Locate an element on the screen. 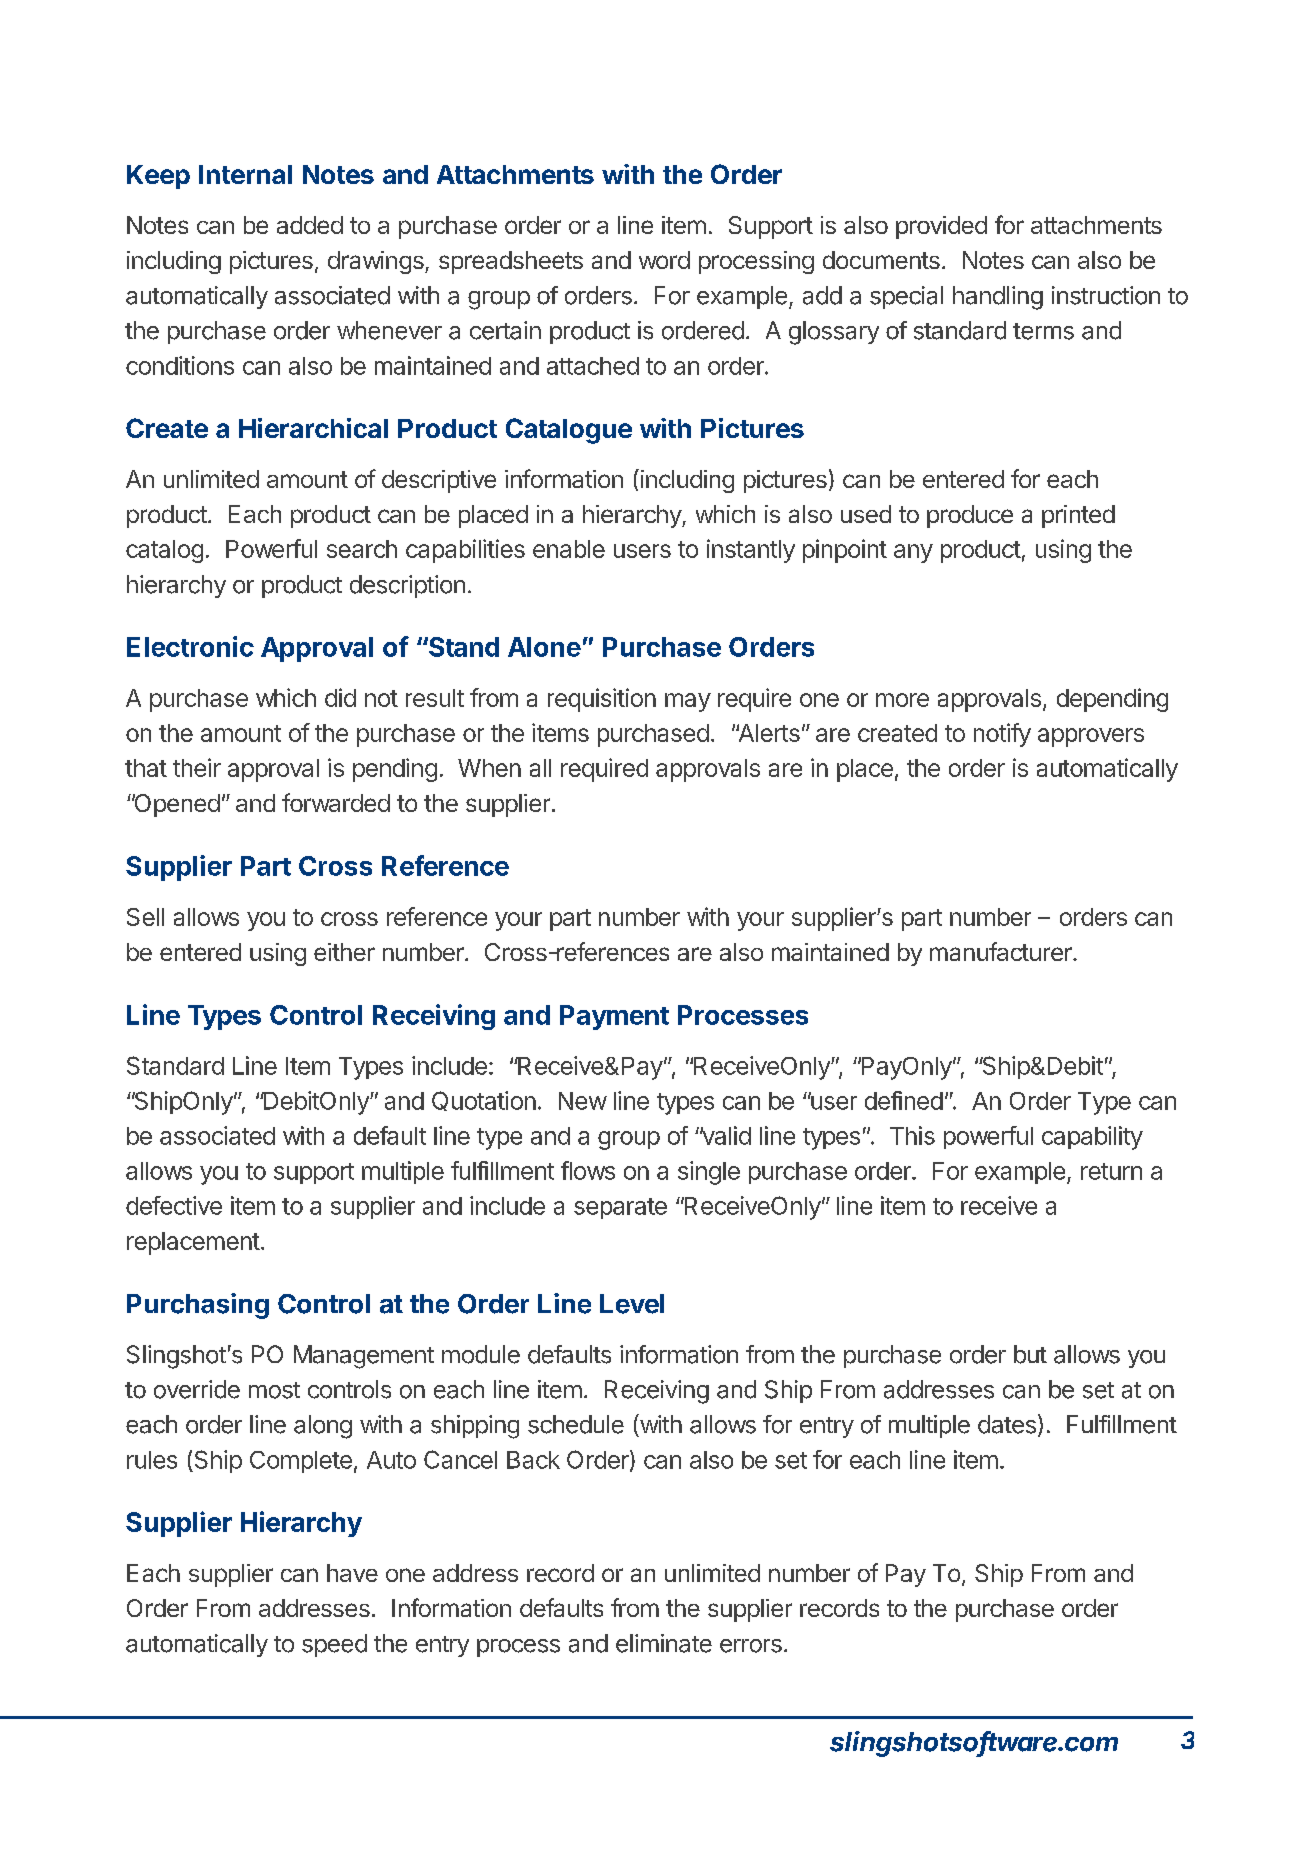  This is located at coordinates (912, 1135).
